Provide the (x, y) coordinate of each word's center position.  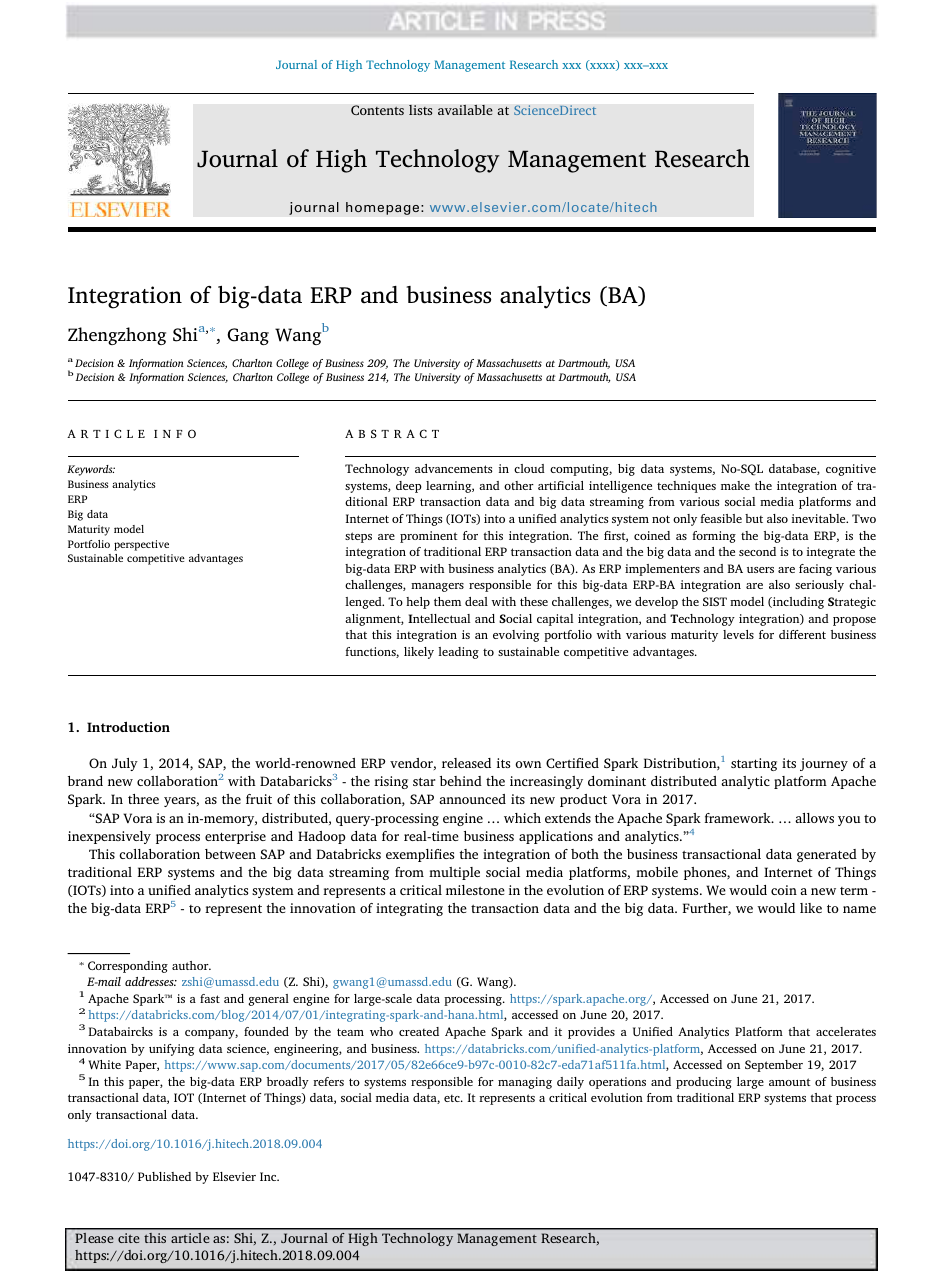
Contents (377, 110)
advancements (454, 468)
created (419, 1031)
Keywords (91, 470)
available (465, 110)
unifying (171, 1050)
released (466, 763)
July (125, 764)
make (735, 485)
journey (824, 764)
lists (421, 110)
